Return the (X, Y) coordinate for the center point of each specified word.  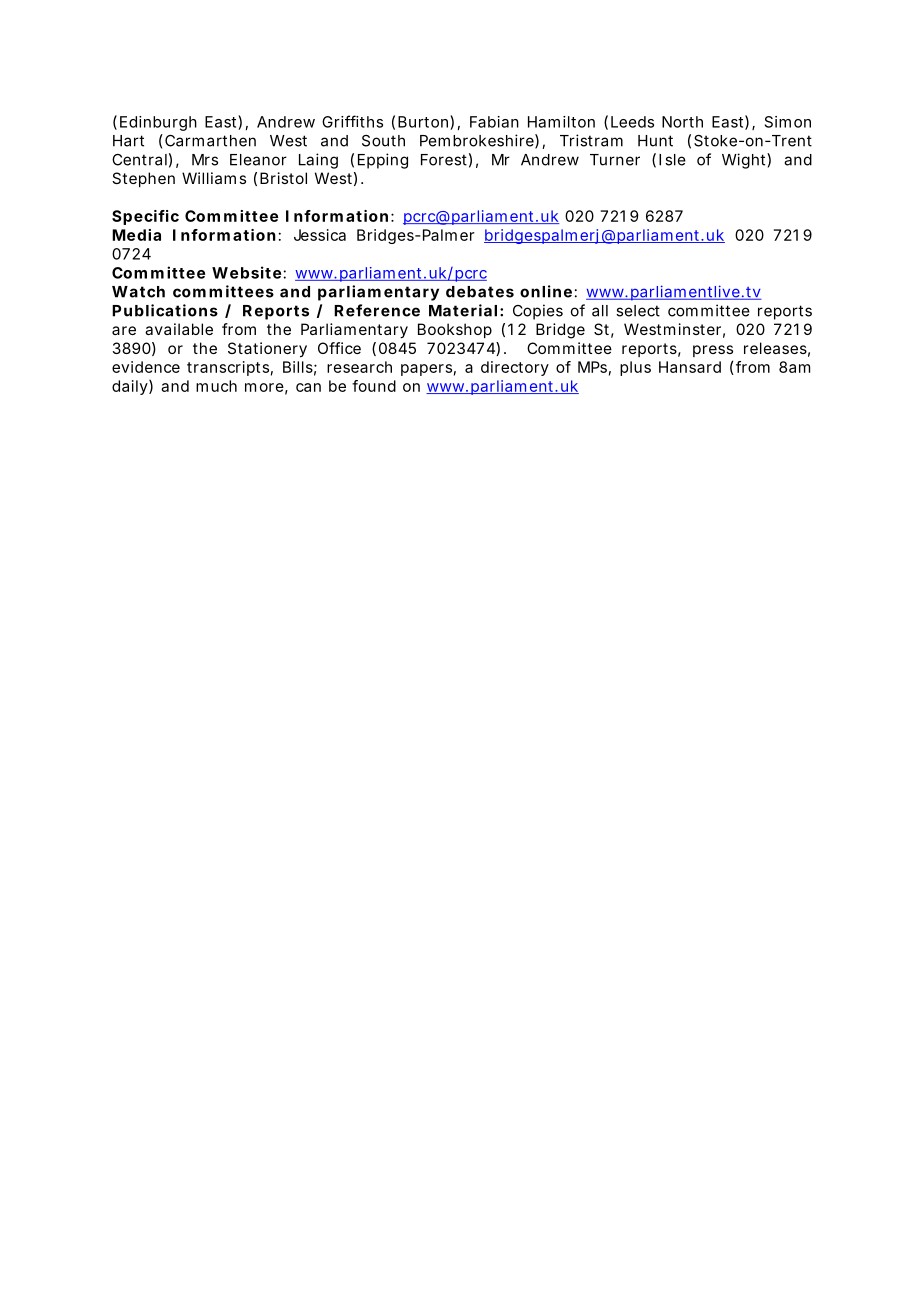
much (216, 386)
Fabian (494, 122)
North (682, 122)
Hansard (690, 367)
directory (515, 368)
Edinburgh (158, 123)
